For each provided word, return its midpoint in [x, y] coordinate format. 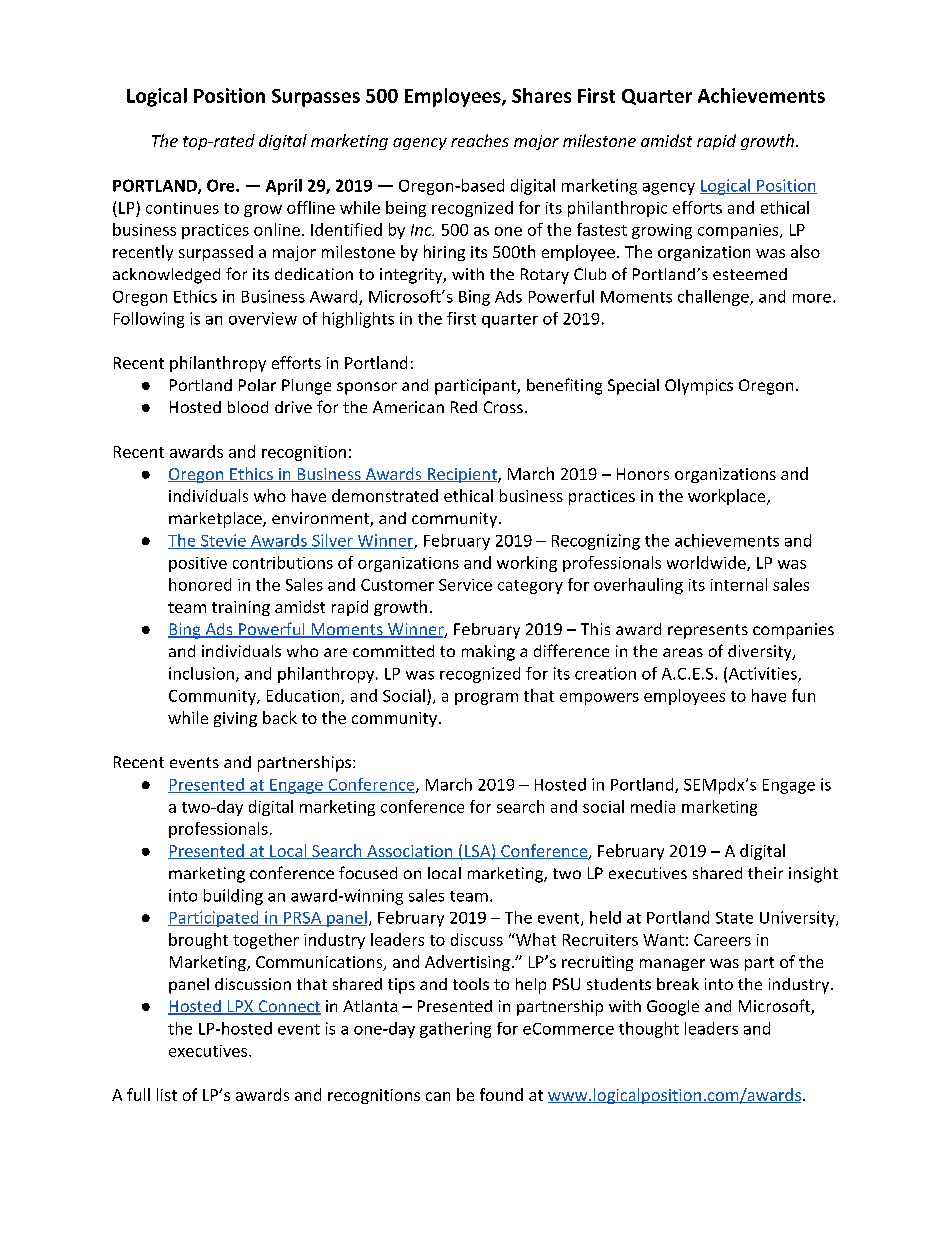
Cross [503, 407]
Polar [257, 385]
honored [200, 584]
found [501, 1094]
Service [465, 585]
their [765, 873]
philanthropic [617, 209]
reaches [480, 140]
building [233, 897]
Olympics [699, 387]
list [167, 1094]
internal [739, 584]
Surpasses [316, 98]
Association [409, 852]
